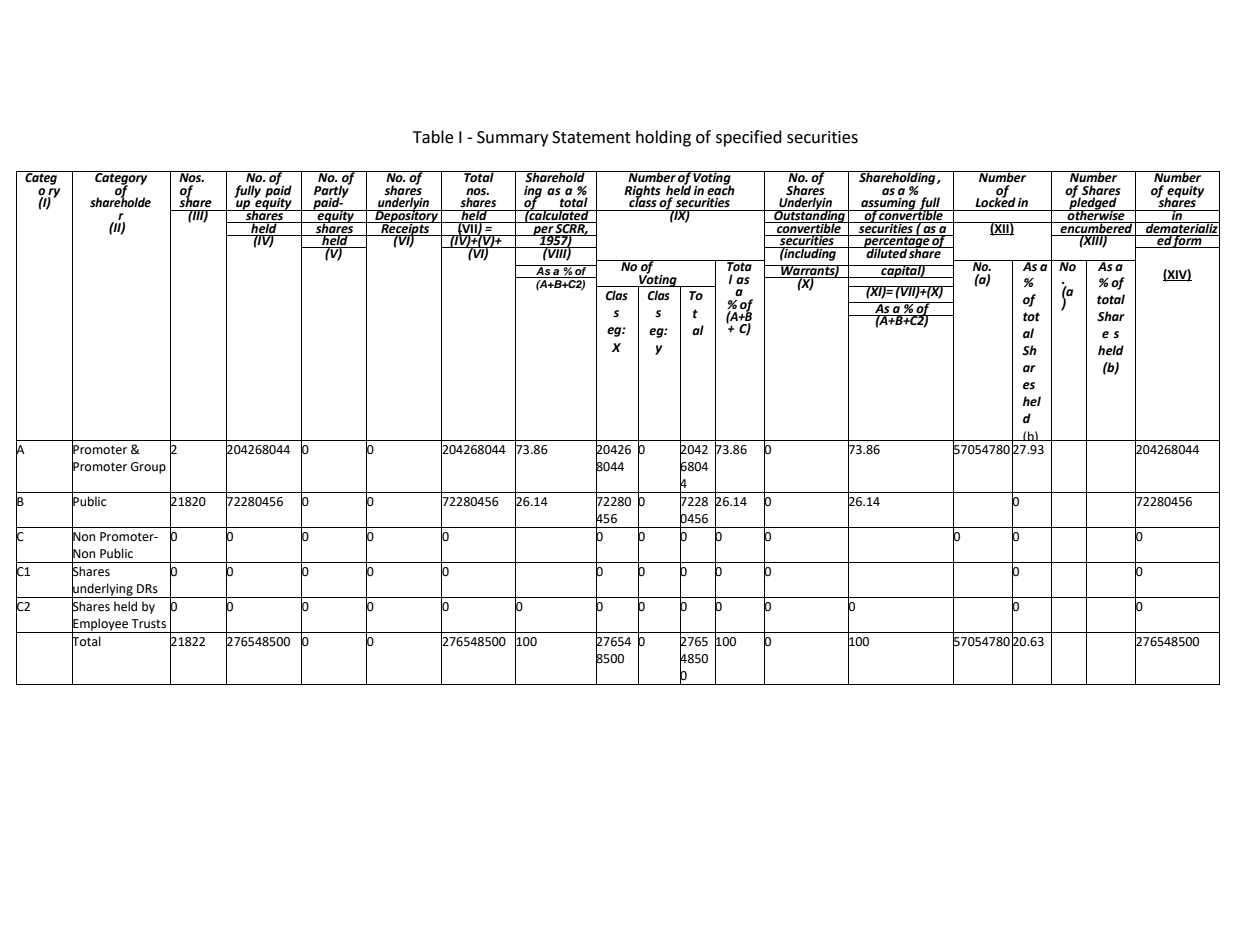 The height and width of the screenshot is (952, 1233). I want to click on Table, so click(433, 137).
